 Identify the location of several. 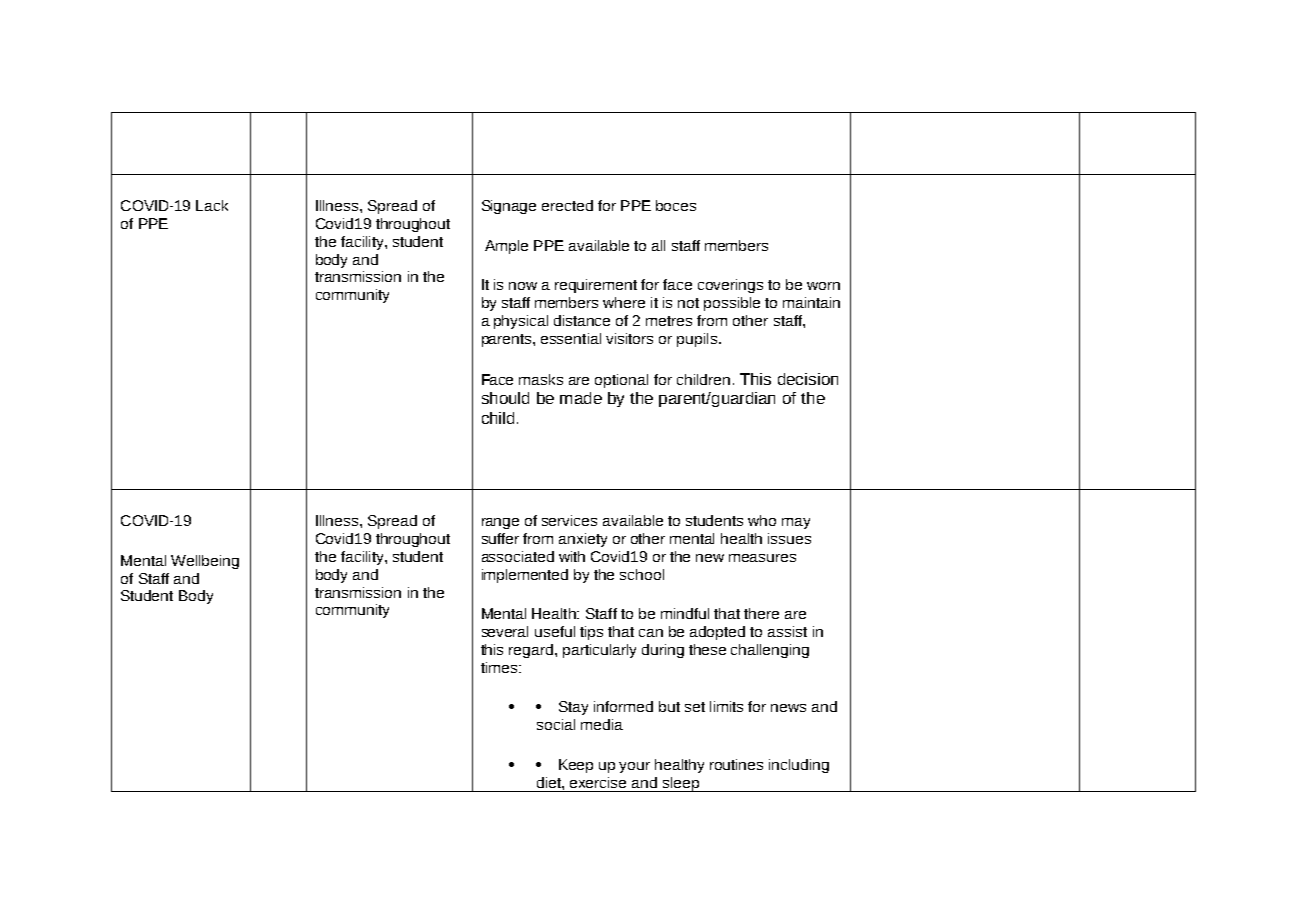
(505, 631).
